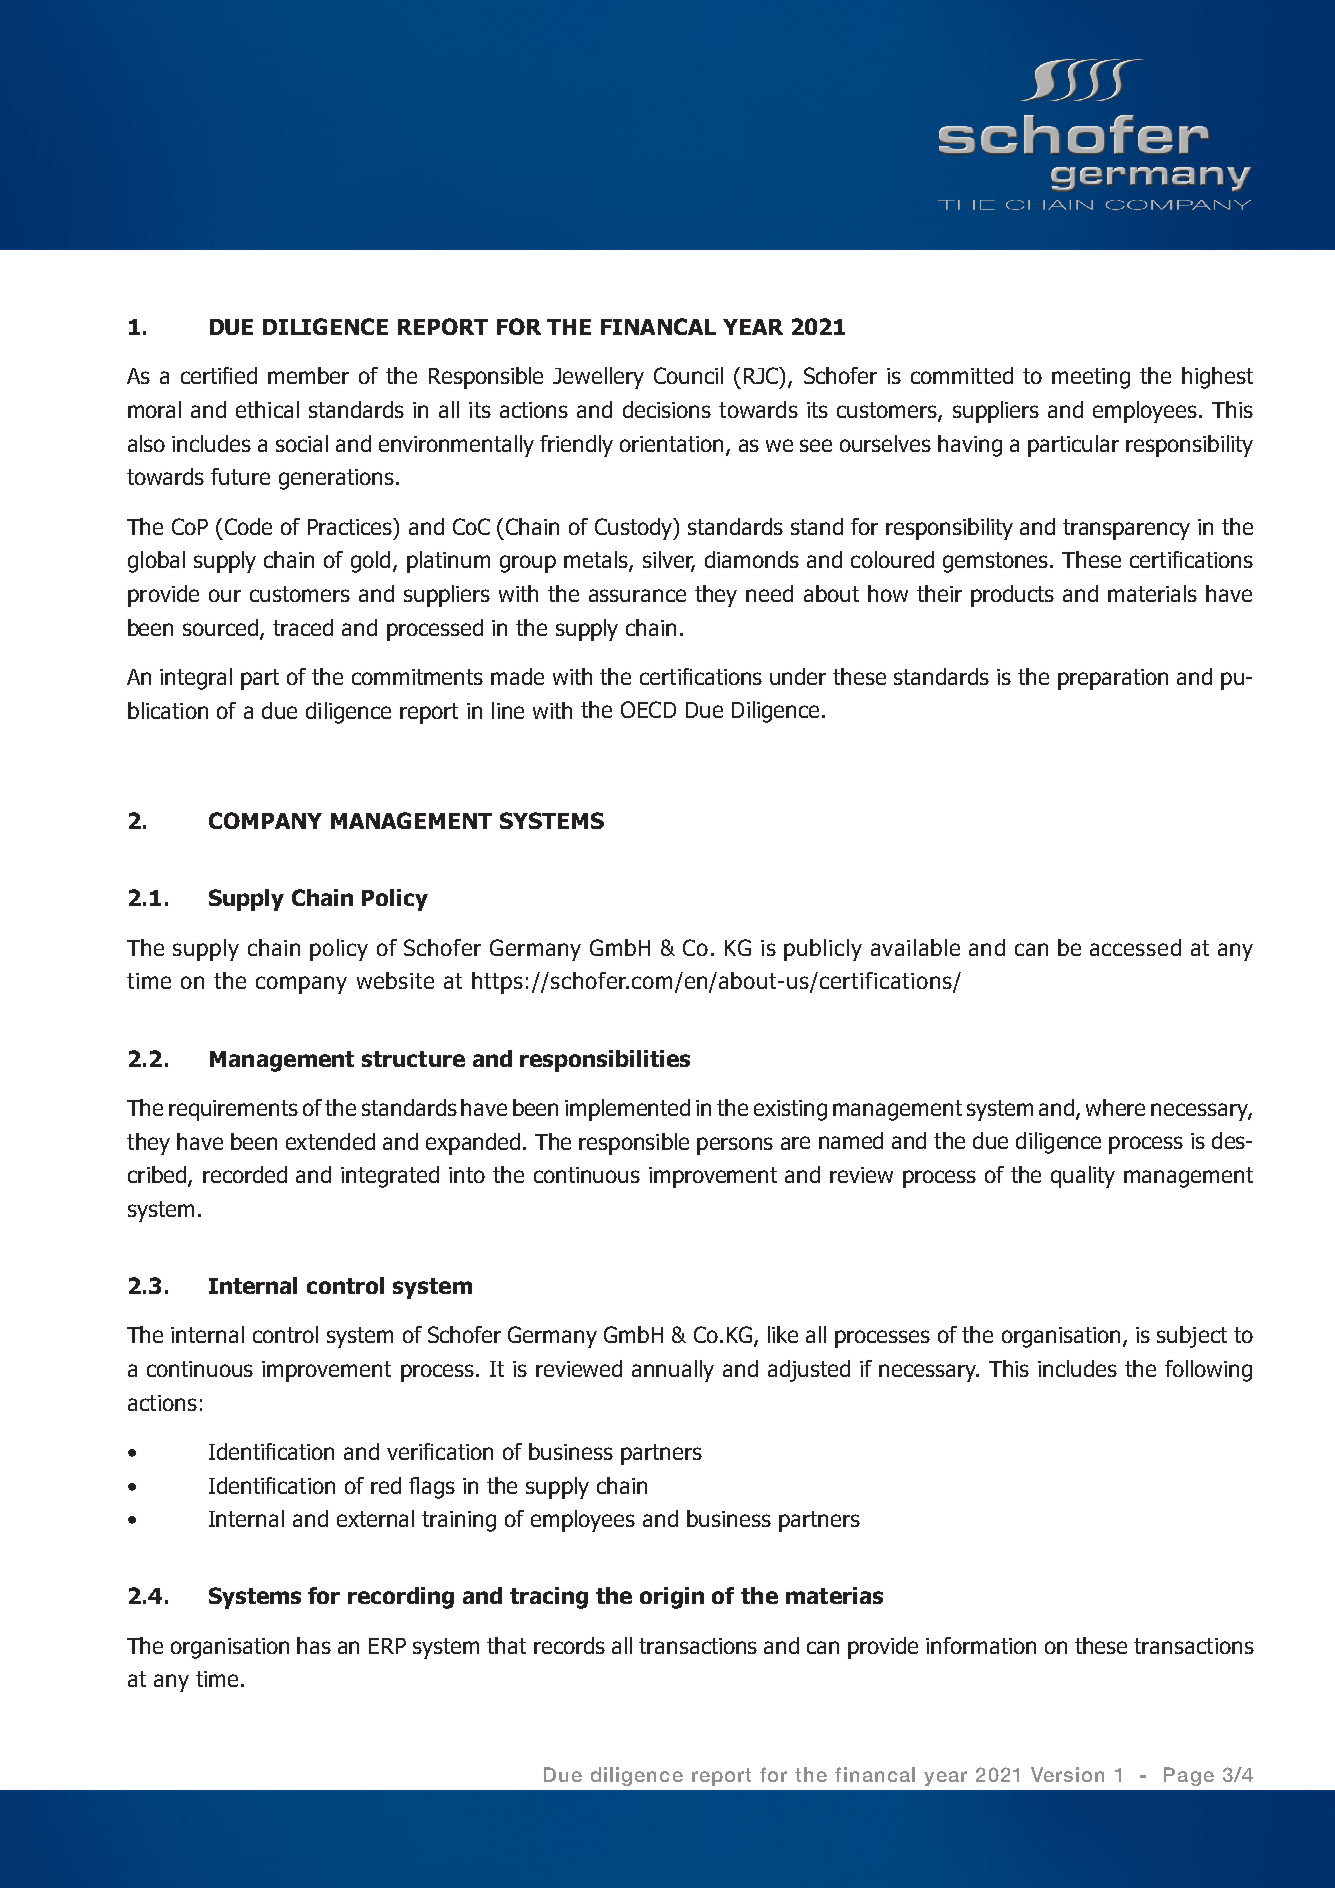 The image size is (1335, 1888). I want to click on ethical, so click(267, 409).
